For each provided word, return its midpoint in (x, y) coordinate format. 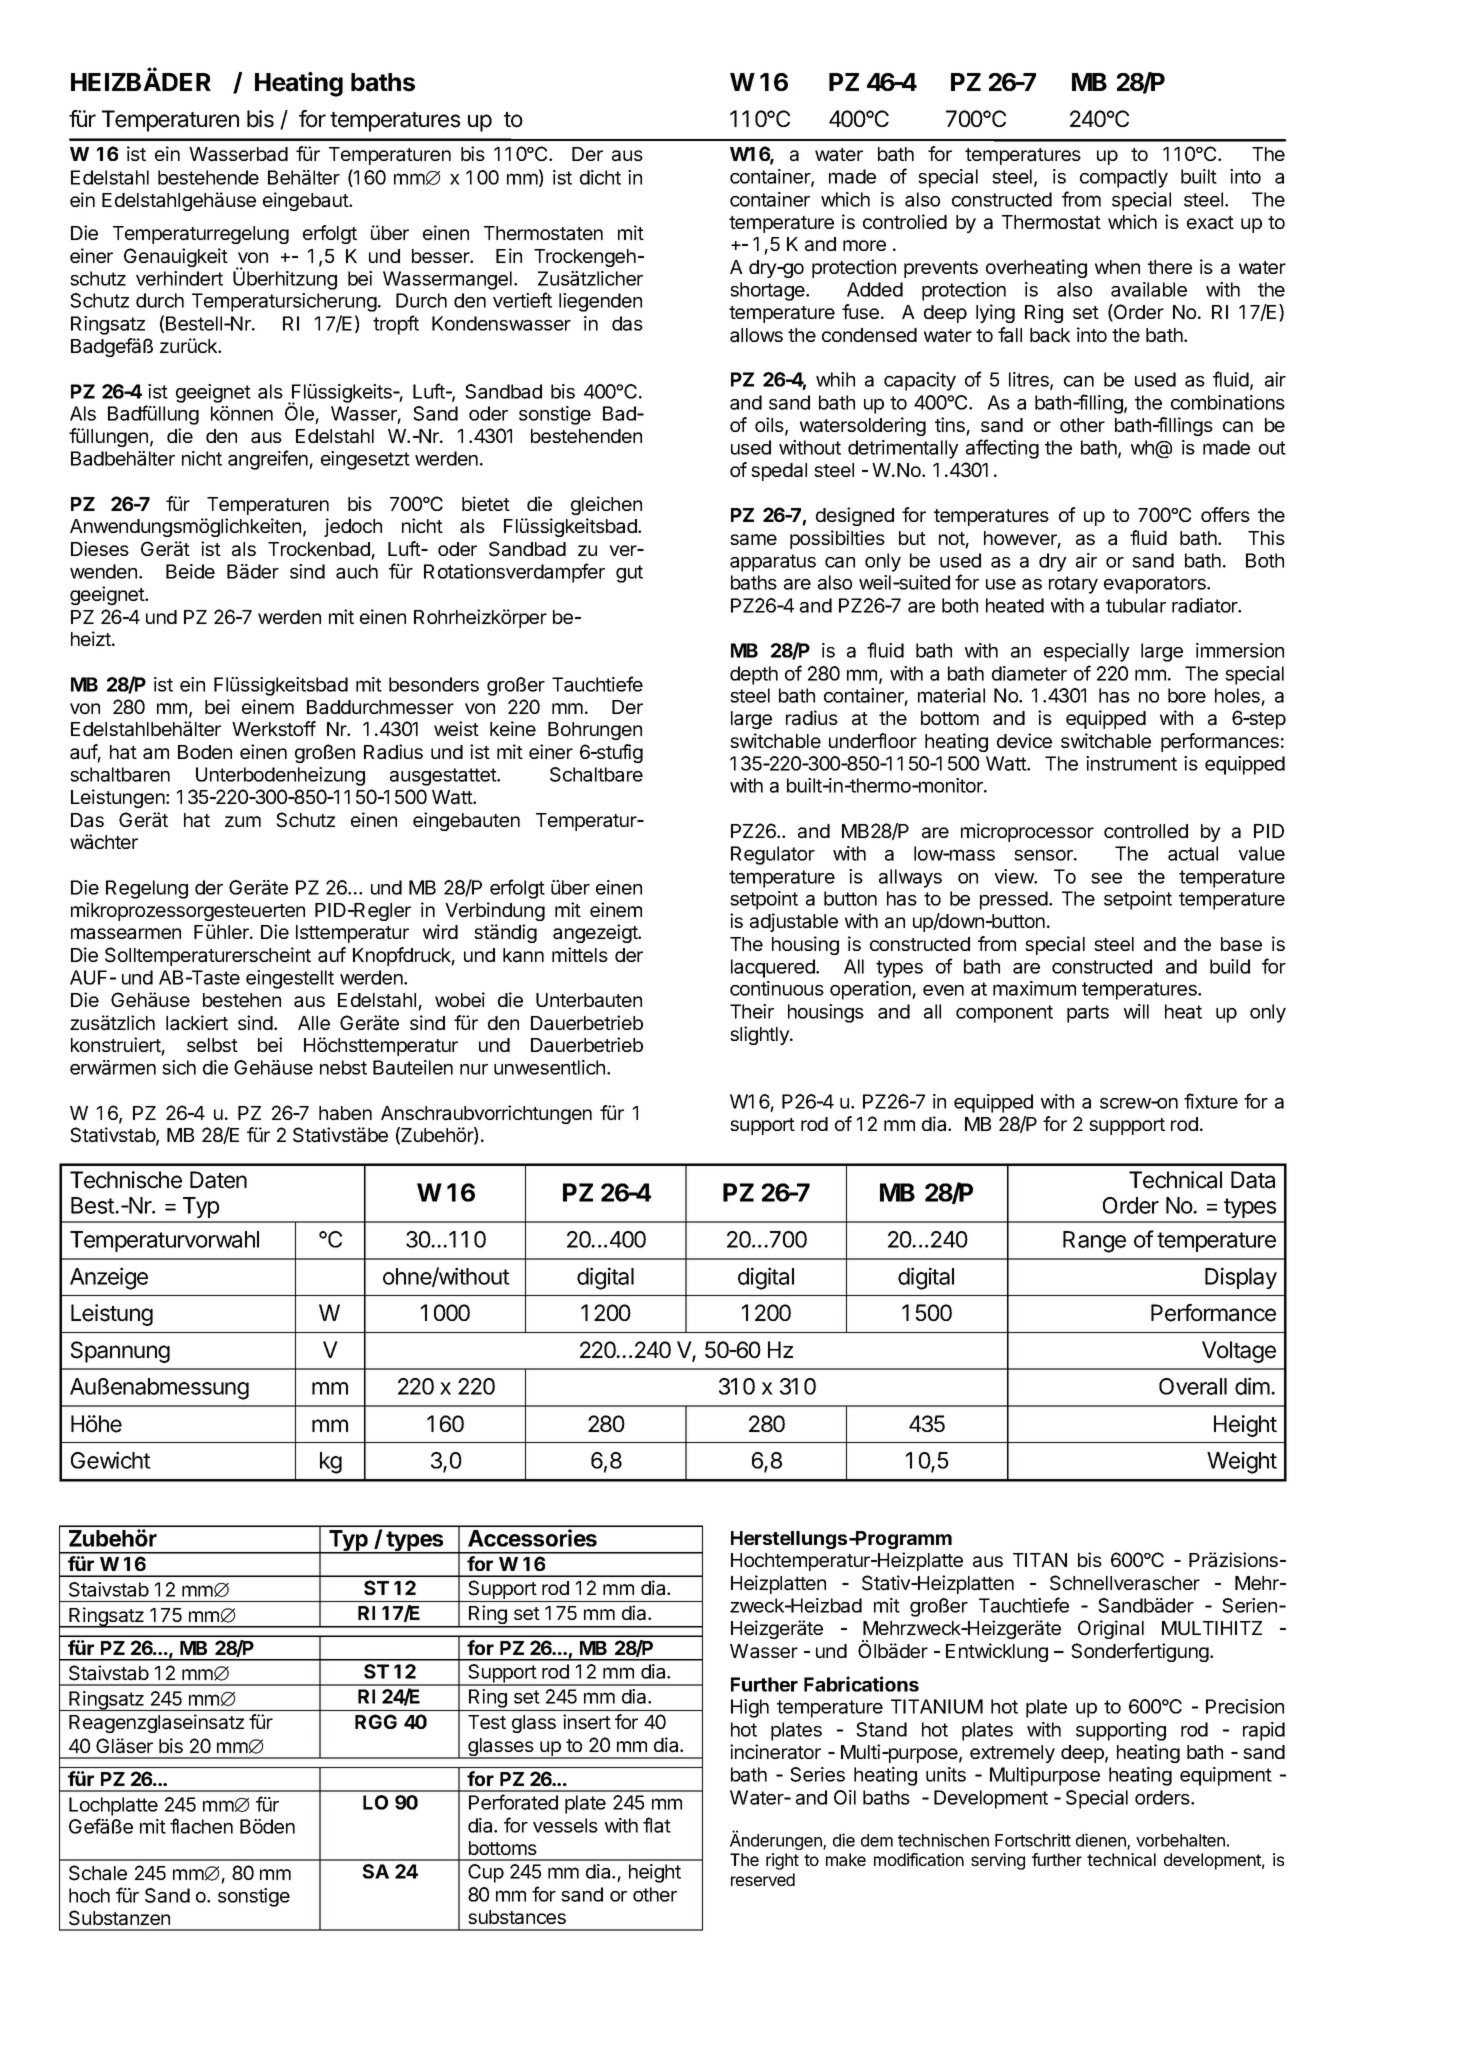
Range (1094, 1242)
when (1117, 267)
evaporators (1156, 585)
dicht (600, 177)
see (1106, 878)
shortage (768, 291)
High (750, 1708)
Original (1111, 1629)
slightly (760, 1035)
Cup (486, 1873)
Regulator (773, 855)
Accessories (532, 1538)
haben (345, 1113)
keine (513, 728)
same (753, 540)
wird (440, 931)
